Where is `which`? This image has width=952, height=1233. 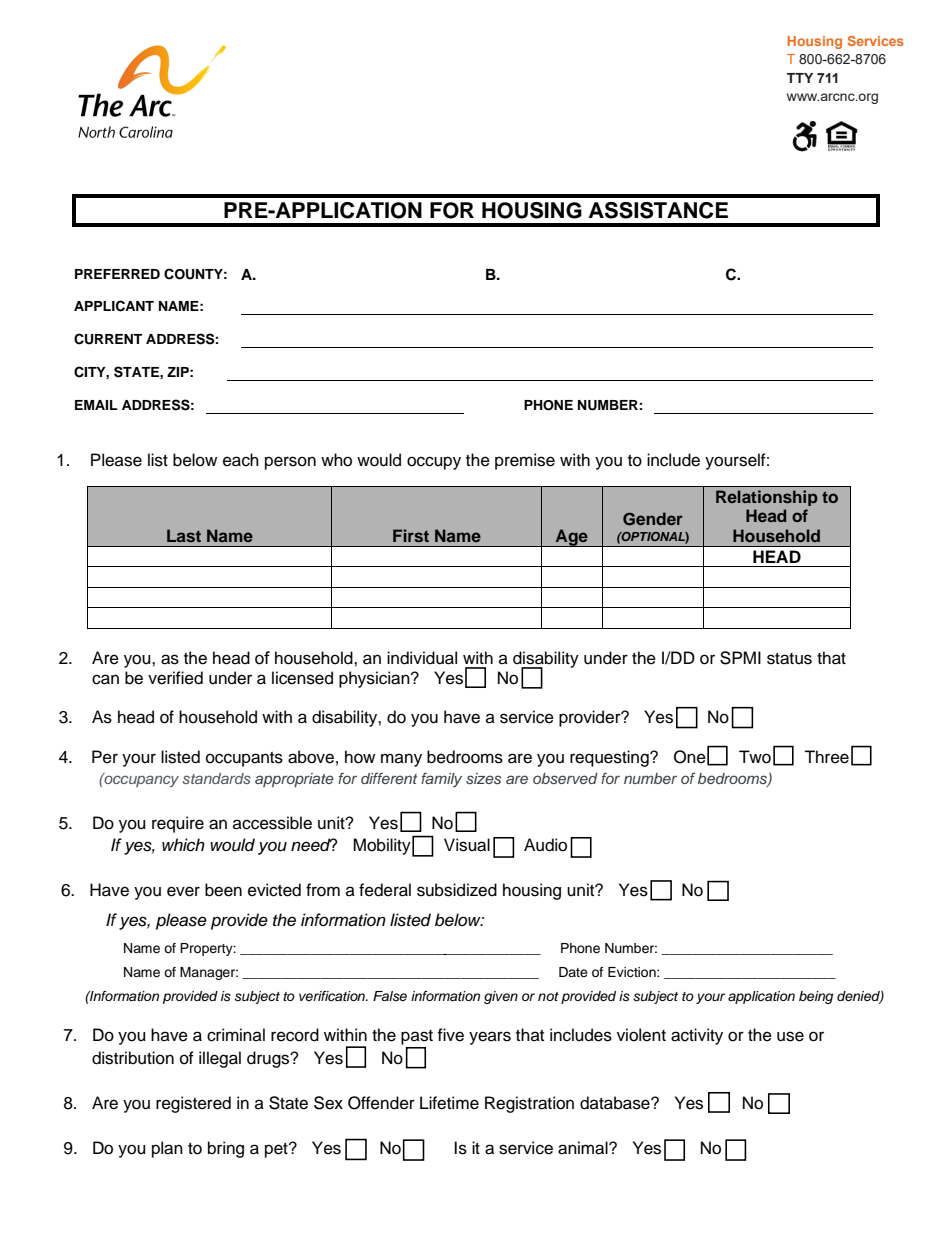
which is located at coordinates (183, 845).
